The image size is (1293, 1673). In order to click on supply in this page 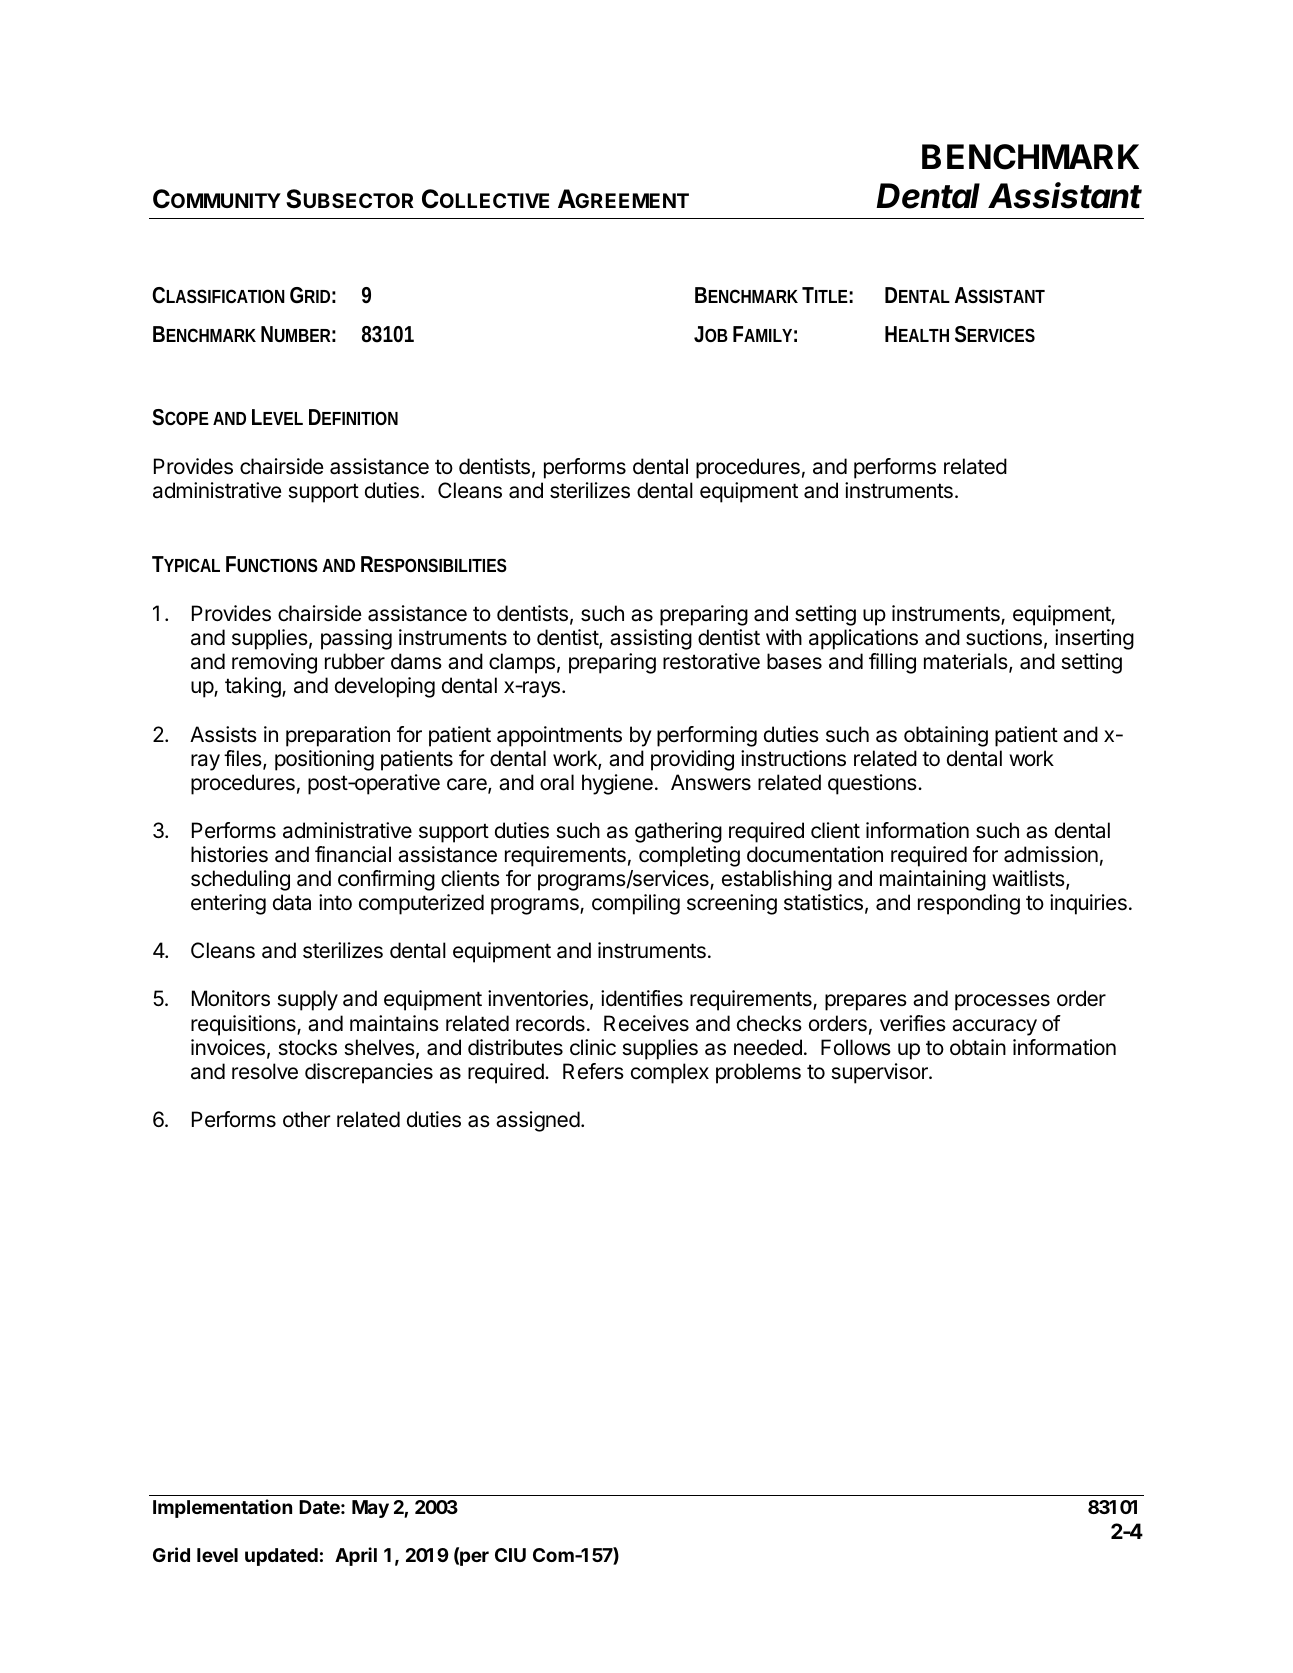, I will do `click(307, 1000)`.
